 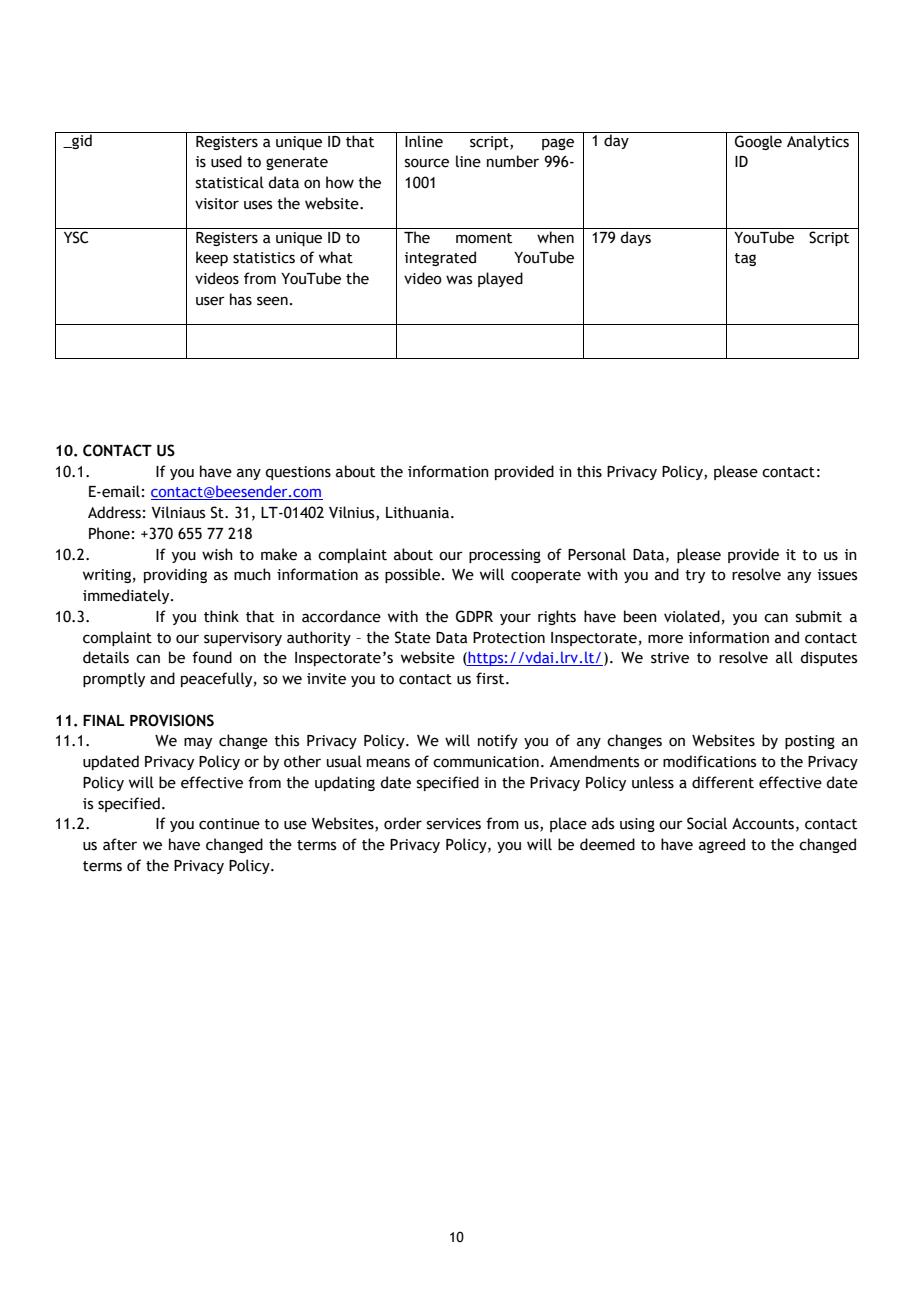 I want to click on Google, so click(x=758, y=142).
